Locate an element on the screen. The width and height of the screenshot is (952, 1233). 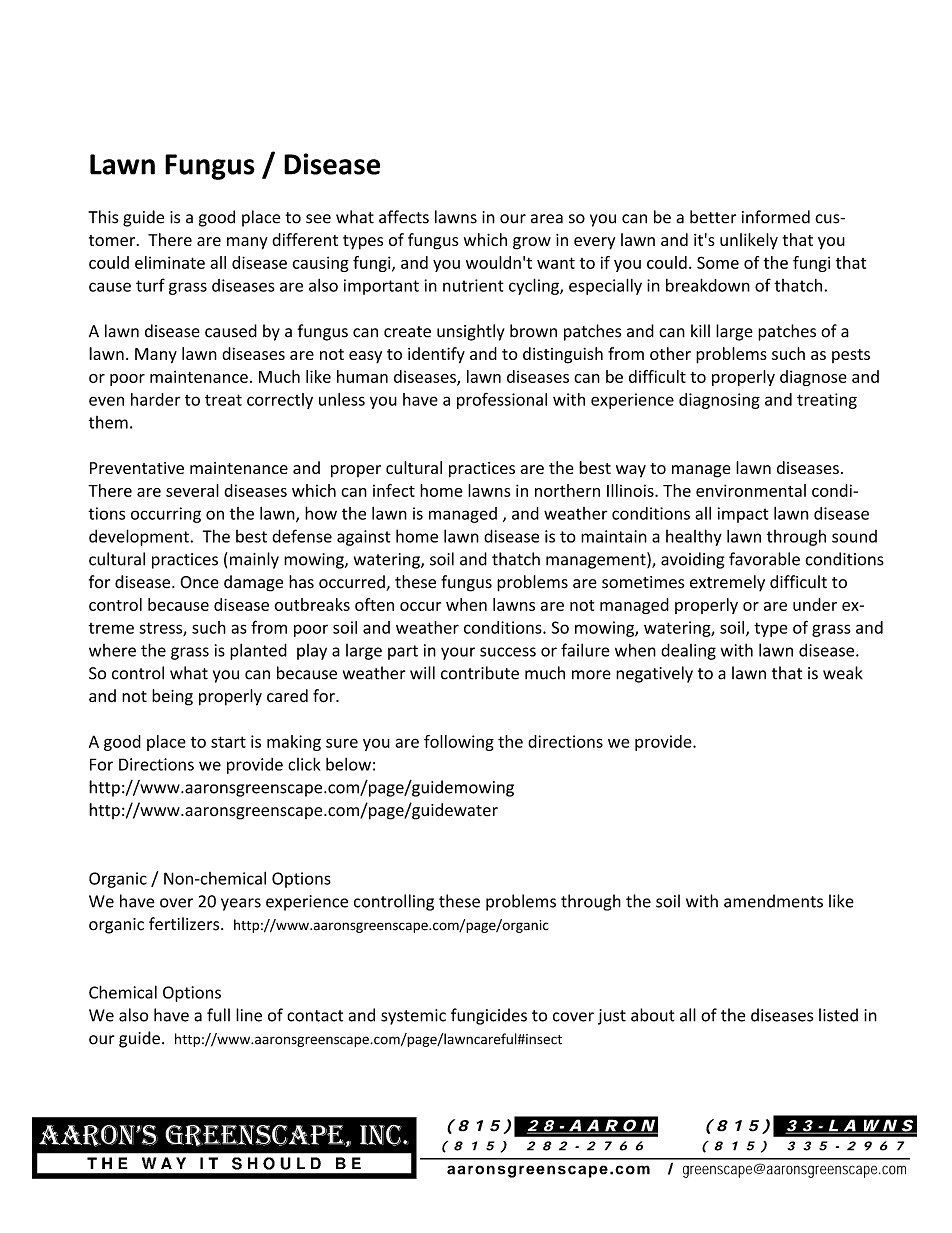
infect is located at coordinates (394, 490).
